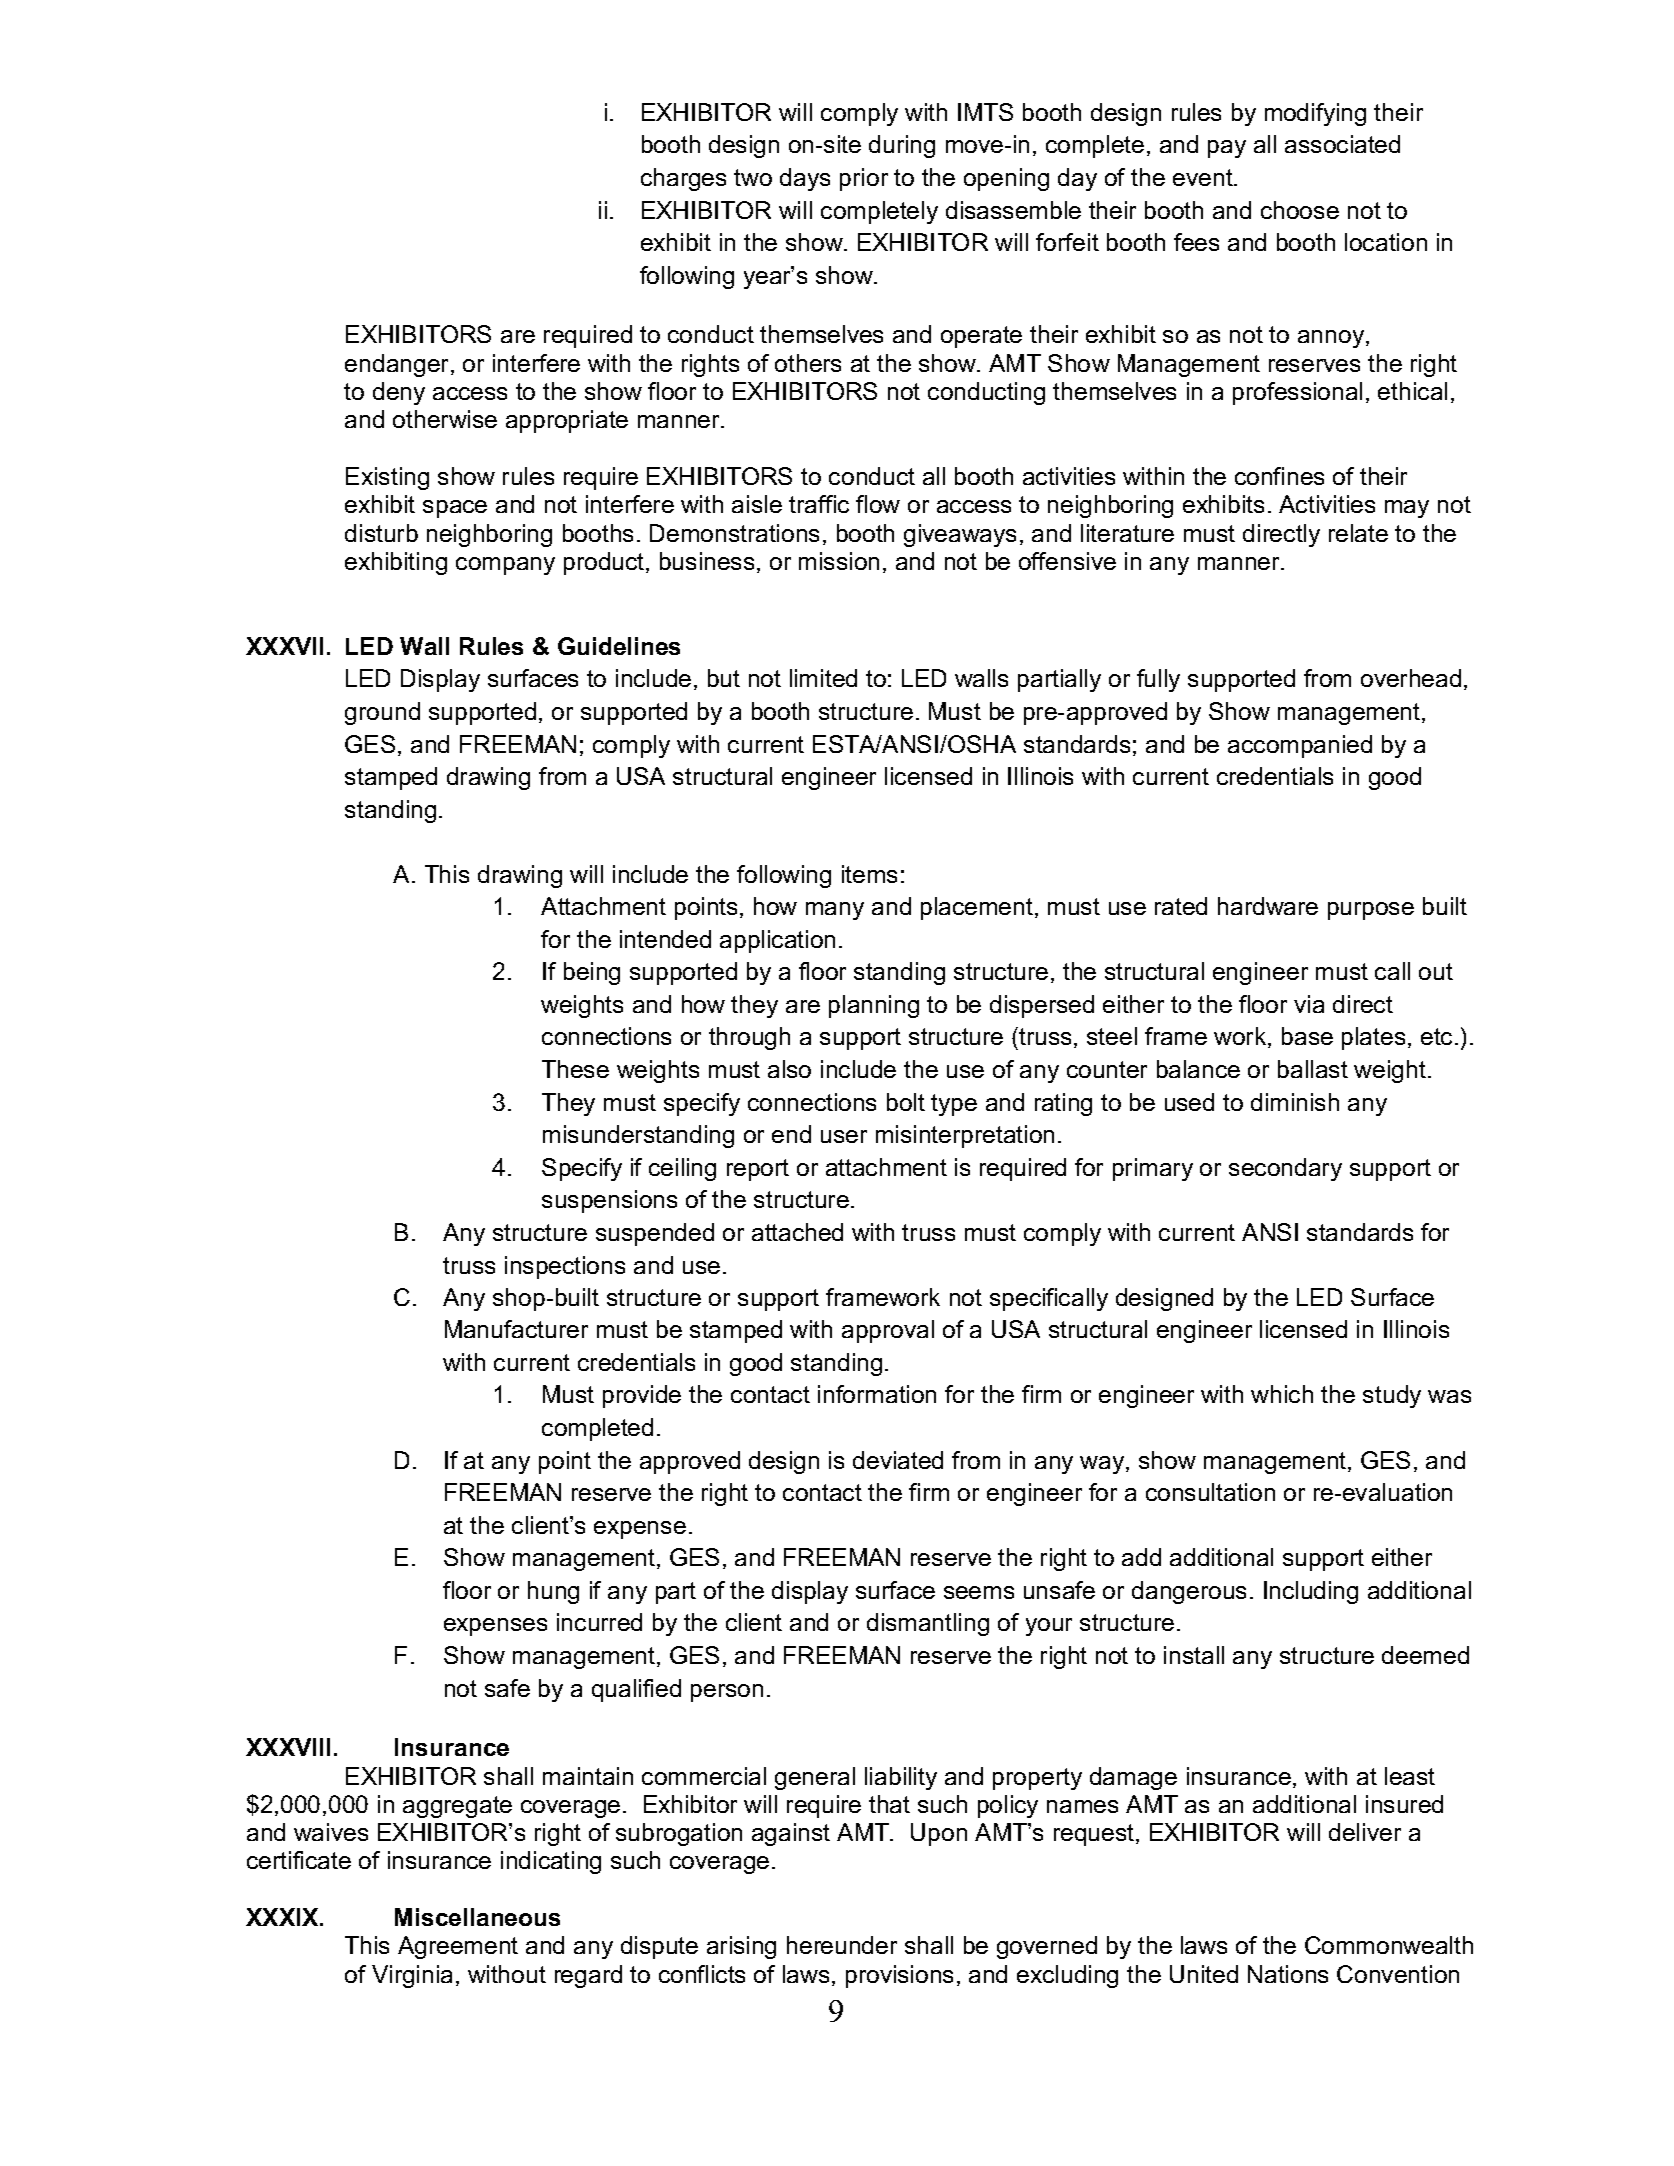  Describe the element at coordinates (565, 1267) in the screenshot. I see `inspections` at that location.
